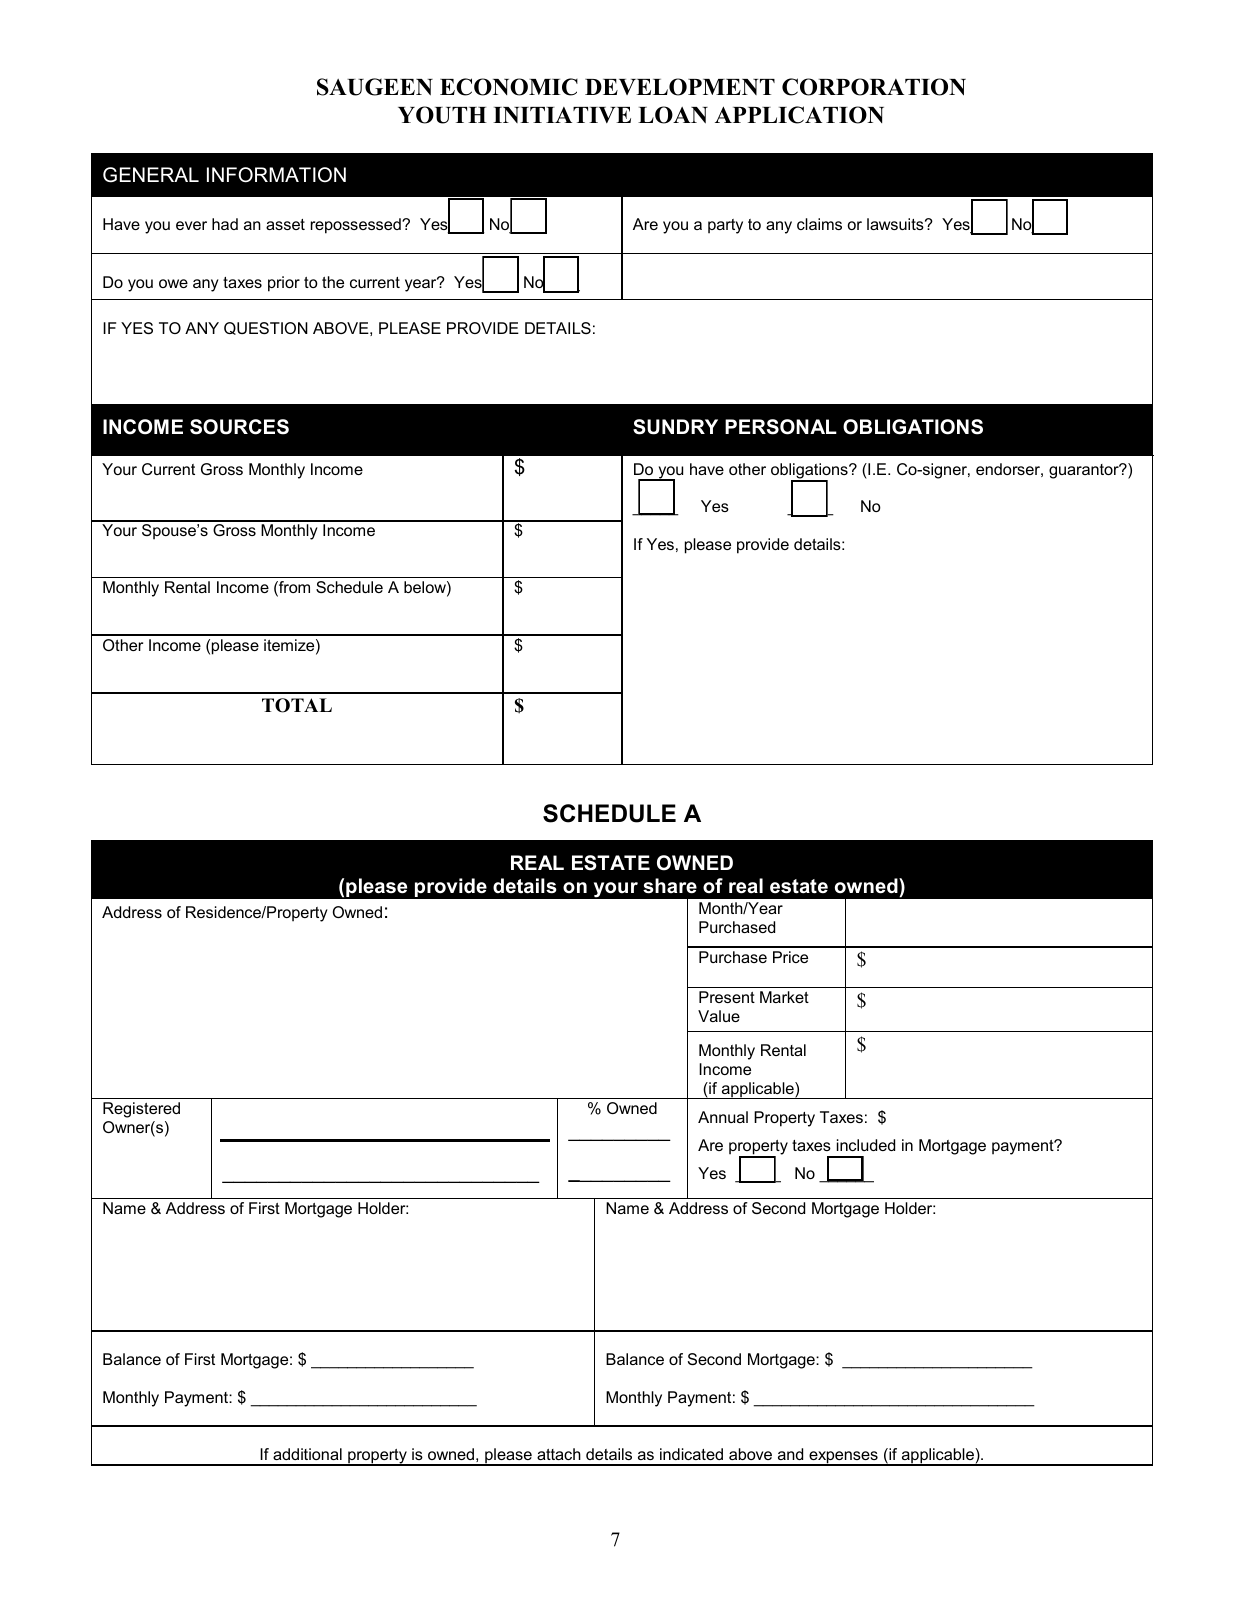  What do you see at coordinates (670, 886) in the screenshot?
I see `share` at bounding box center [670, 886].
